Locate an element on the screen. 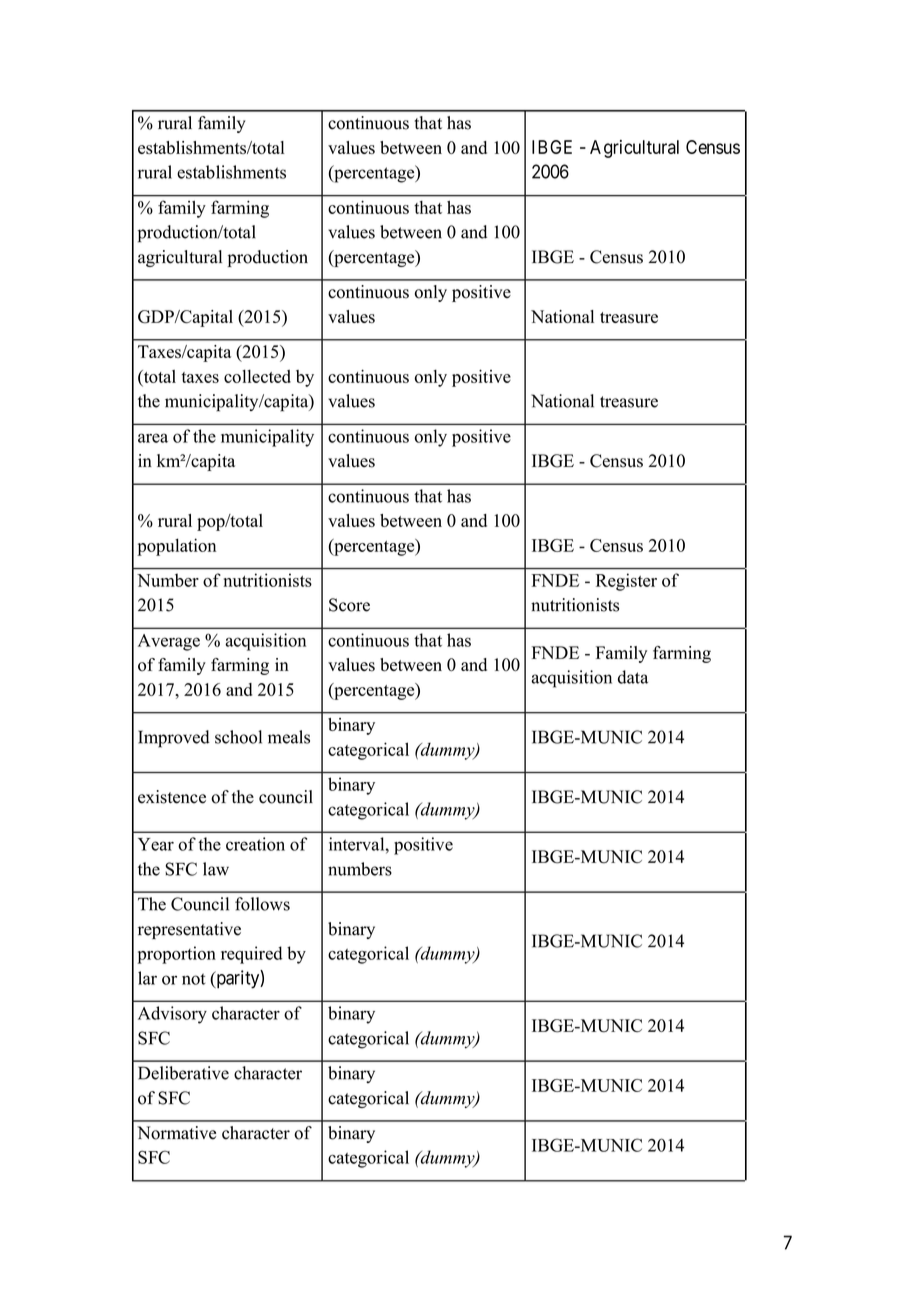 The image size is (924, 1308). Average is located at coordinates (169, 642).
